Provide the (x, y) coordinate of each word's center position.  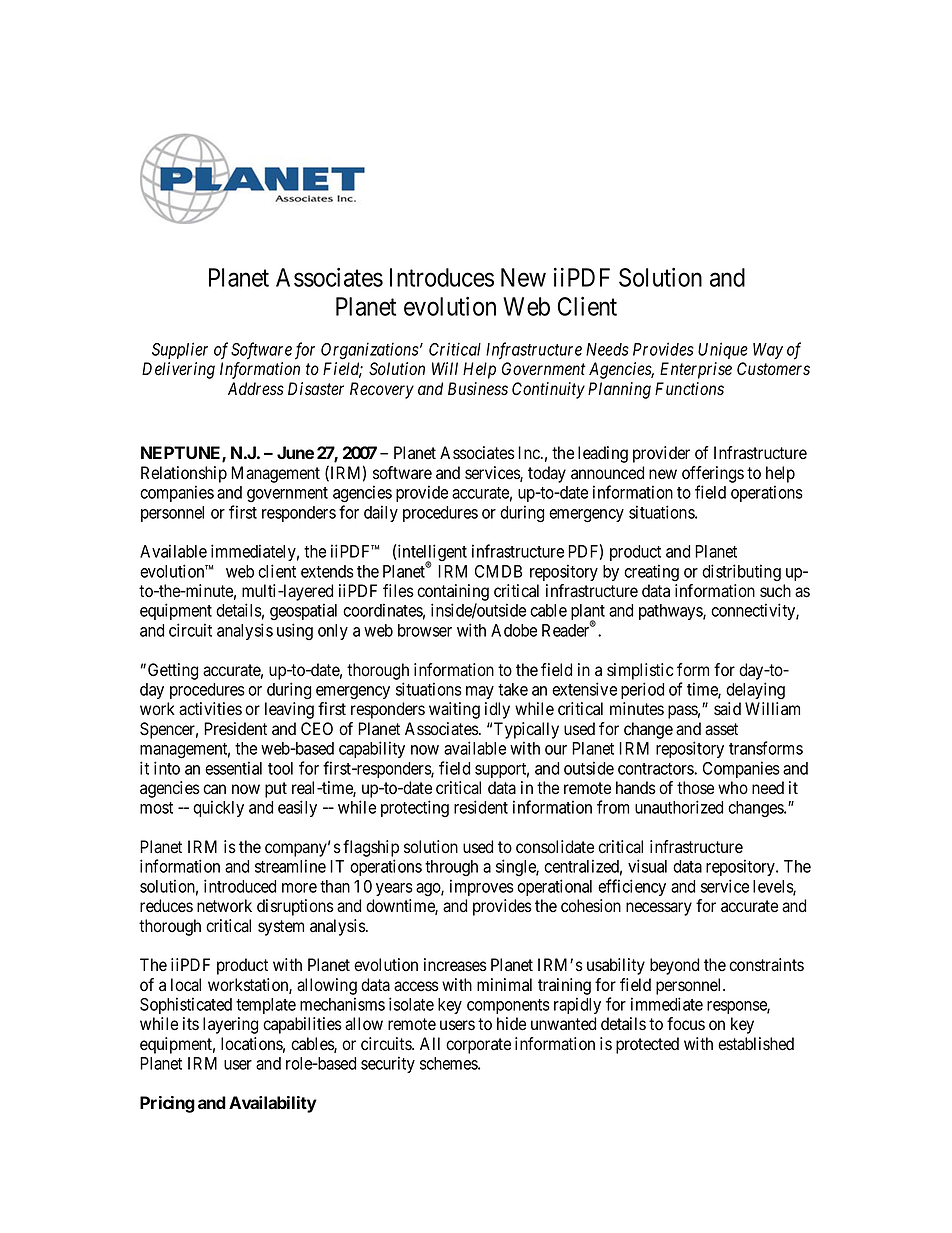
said (727, 709)
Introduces (442, 277)
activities (210, 709)
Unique (723, 350)
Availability (273, 1104)
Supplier (180, 350)
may (480, 692)
